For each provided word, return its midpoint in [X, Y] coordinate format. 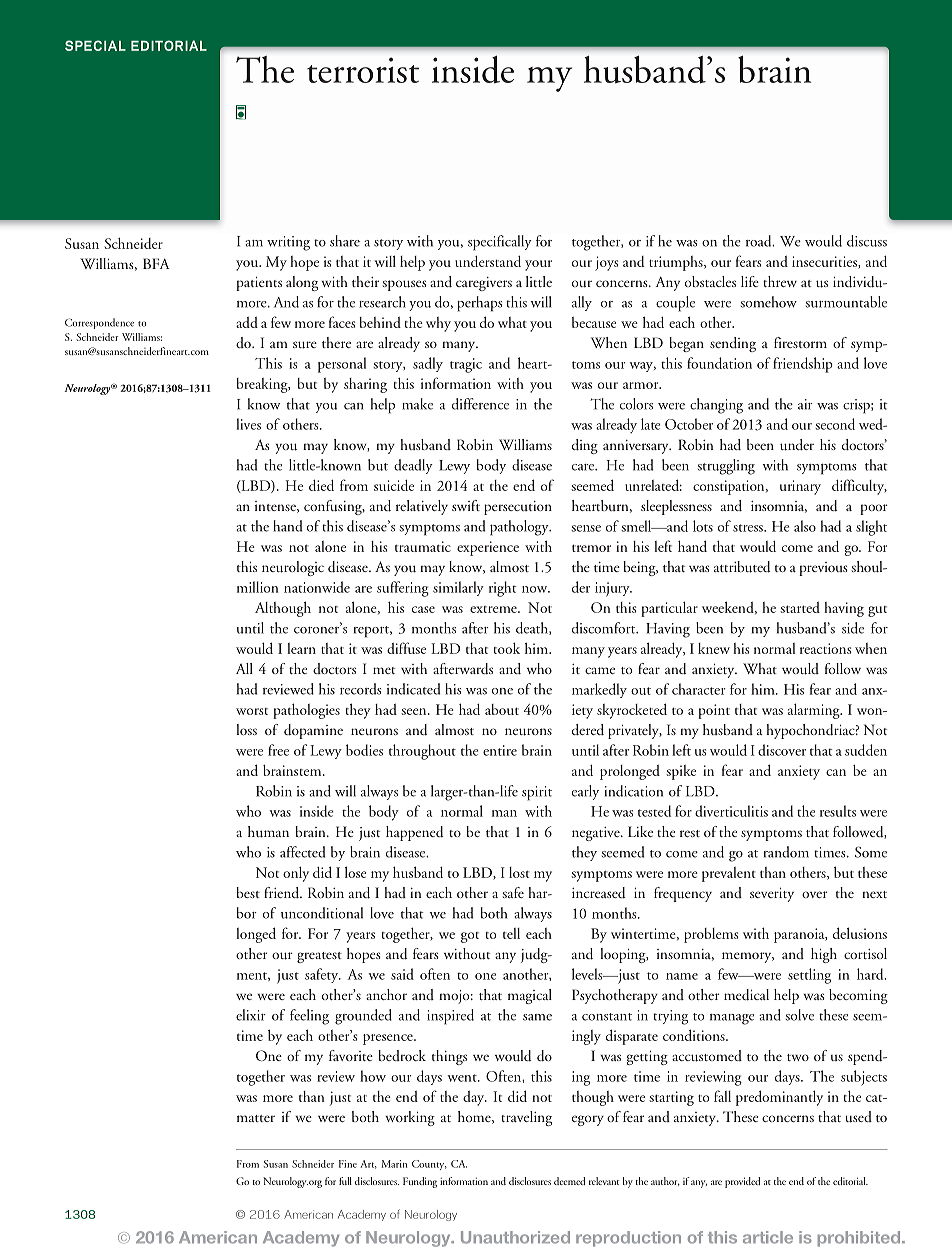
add [247, 322]
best [248, 892]
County [429, 1165]
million [258, 587]
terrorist [363, 70]
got [470, 937]
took [507, 648]
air [805, 404]
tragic [466, 365]
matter [256, 1118]
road [760, 241]
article [768, 1237]
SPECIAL [95, 45]
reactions [826, 648]
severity [772, 895]
